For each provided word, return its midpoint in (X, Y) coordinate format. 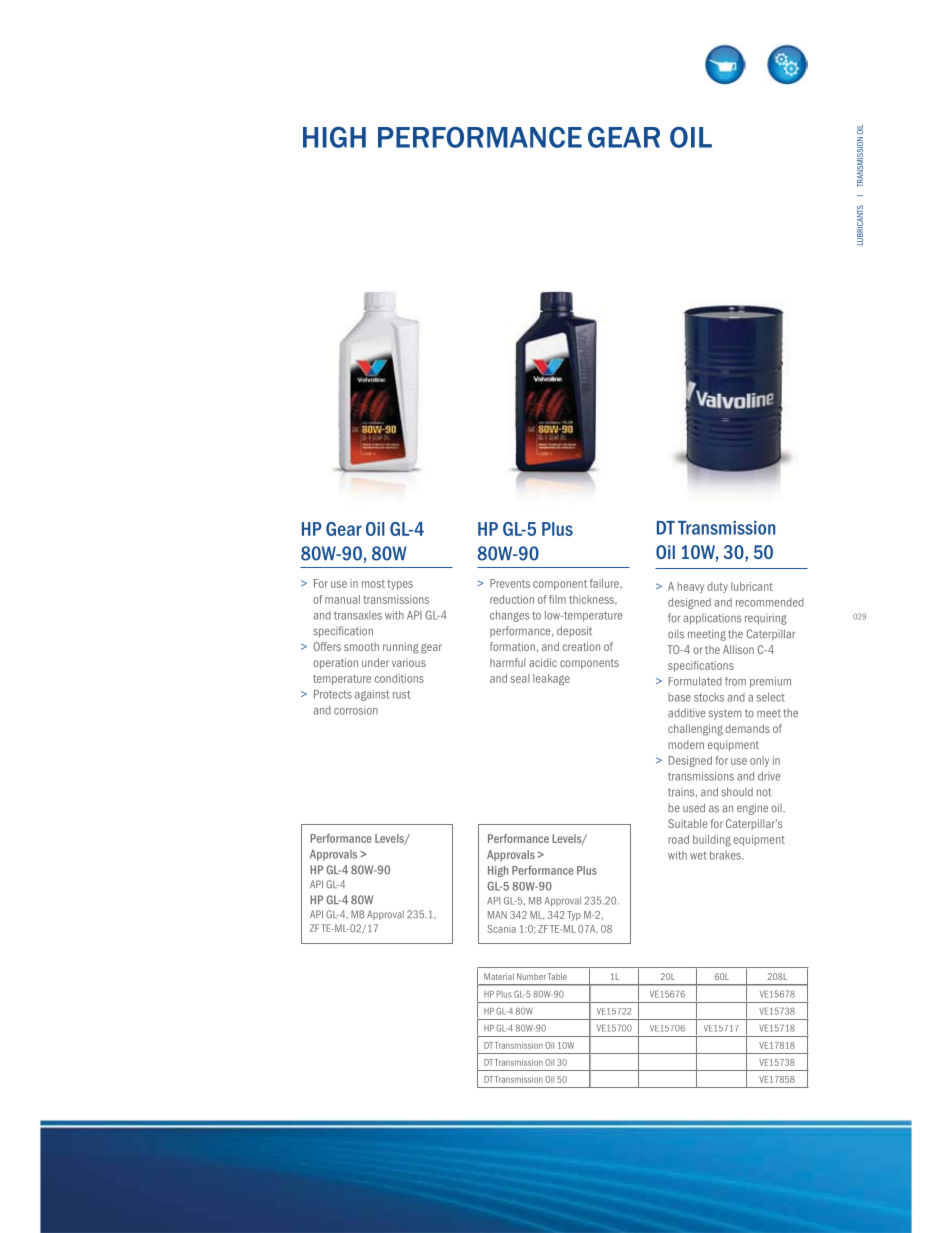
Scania (501, 929)
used (694, 808)
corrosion (356, 710)
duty (717, 587)
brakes (726, 855)
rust (401, 694)
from (735, 681)
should (737, 792)
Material (499, 976)
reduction (512, 599)
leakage (551, 679)
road (678, 839)
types (400, 585)
